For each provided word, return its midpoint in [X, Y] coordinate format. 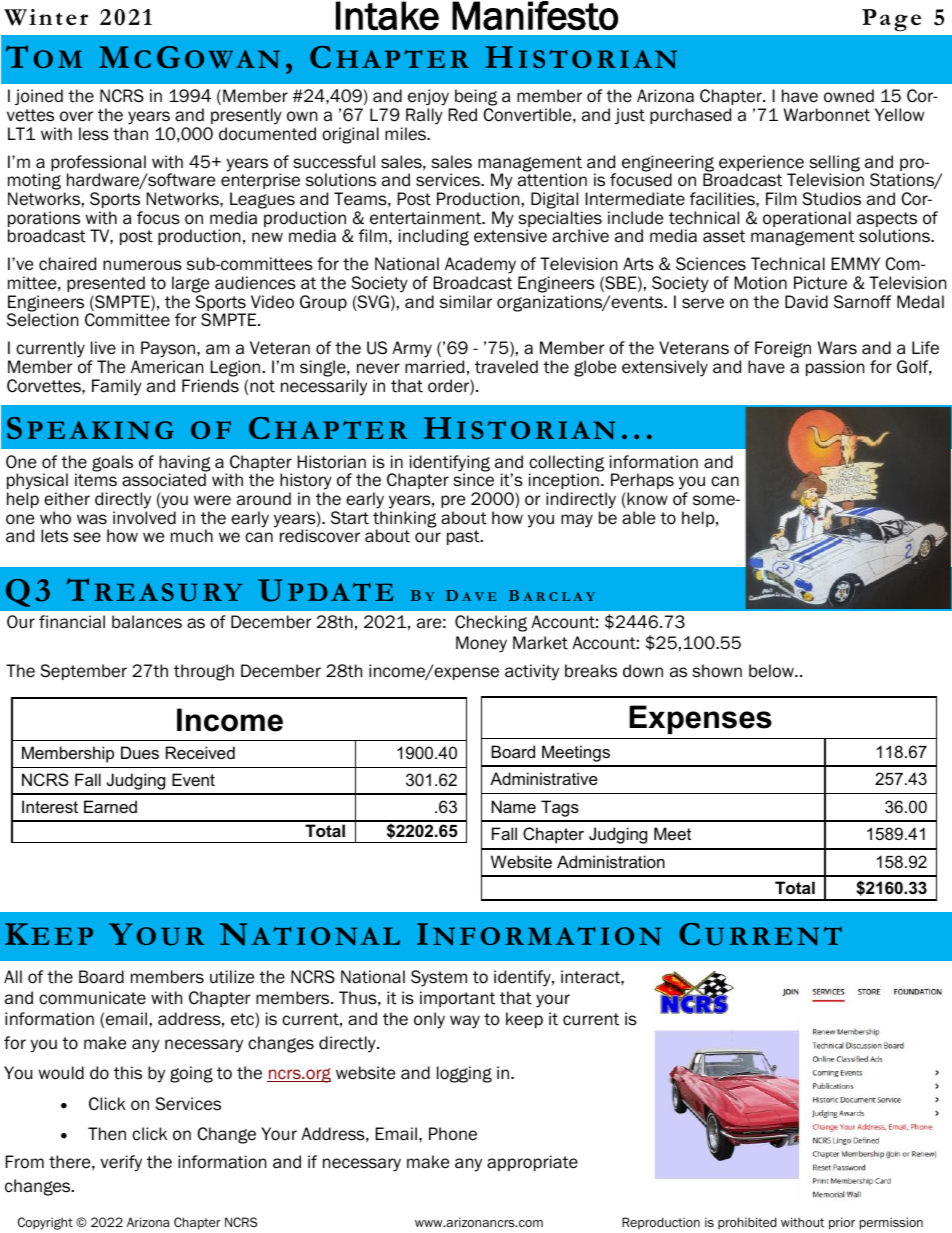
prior [842, 1223]
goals [112, 463]
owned [849, 96]
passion [835, 368]
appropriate [532, 1163]
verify [121, 1163]
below [772, 671]
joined [39, 97]
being [475, 99]
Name [514, 806]
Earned [110, 806]
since [473, 480]
